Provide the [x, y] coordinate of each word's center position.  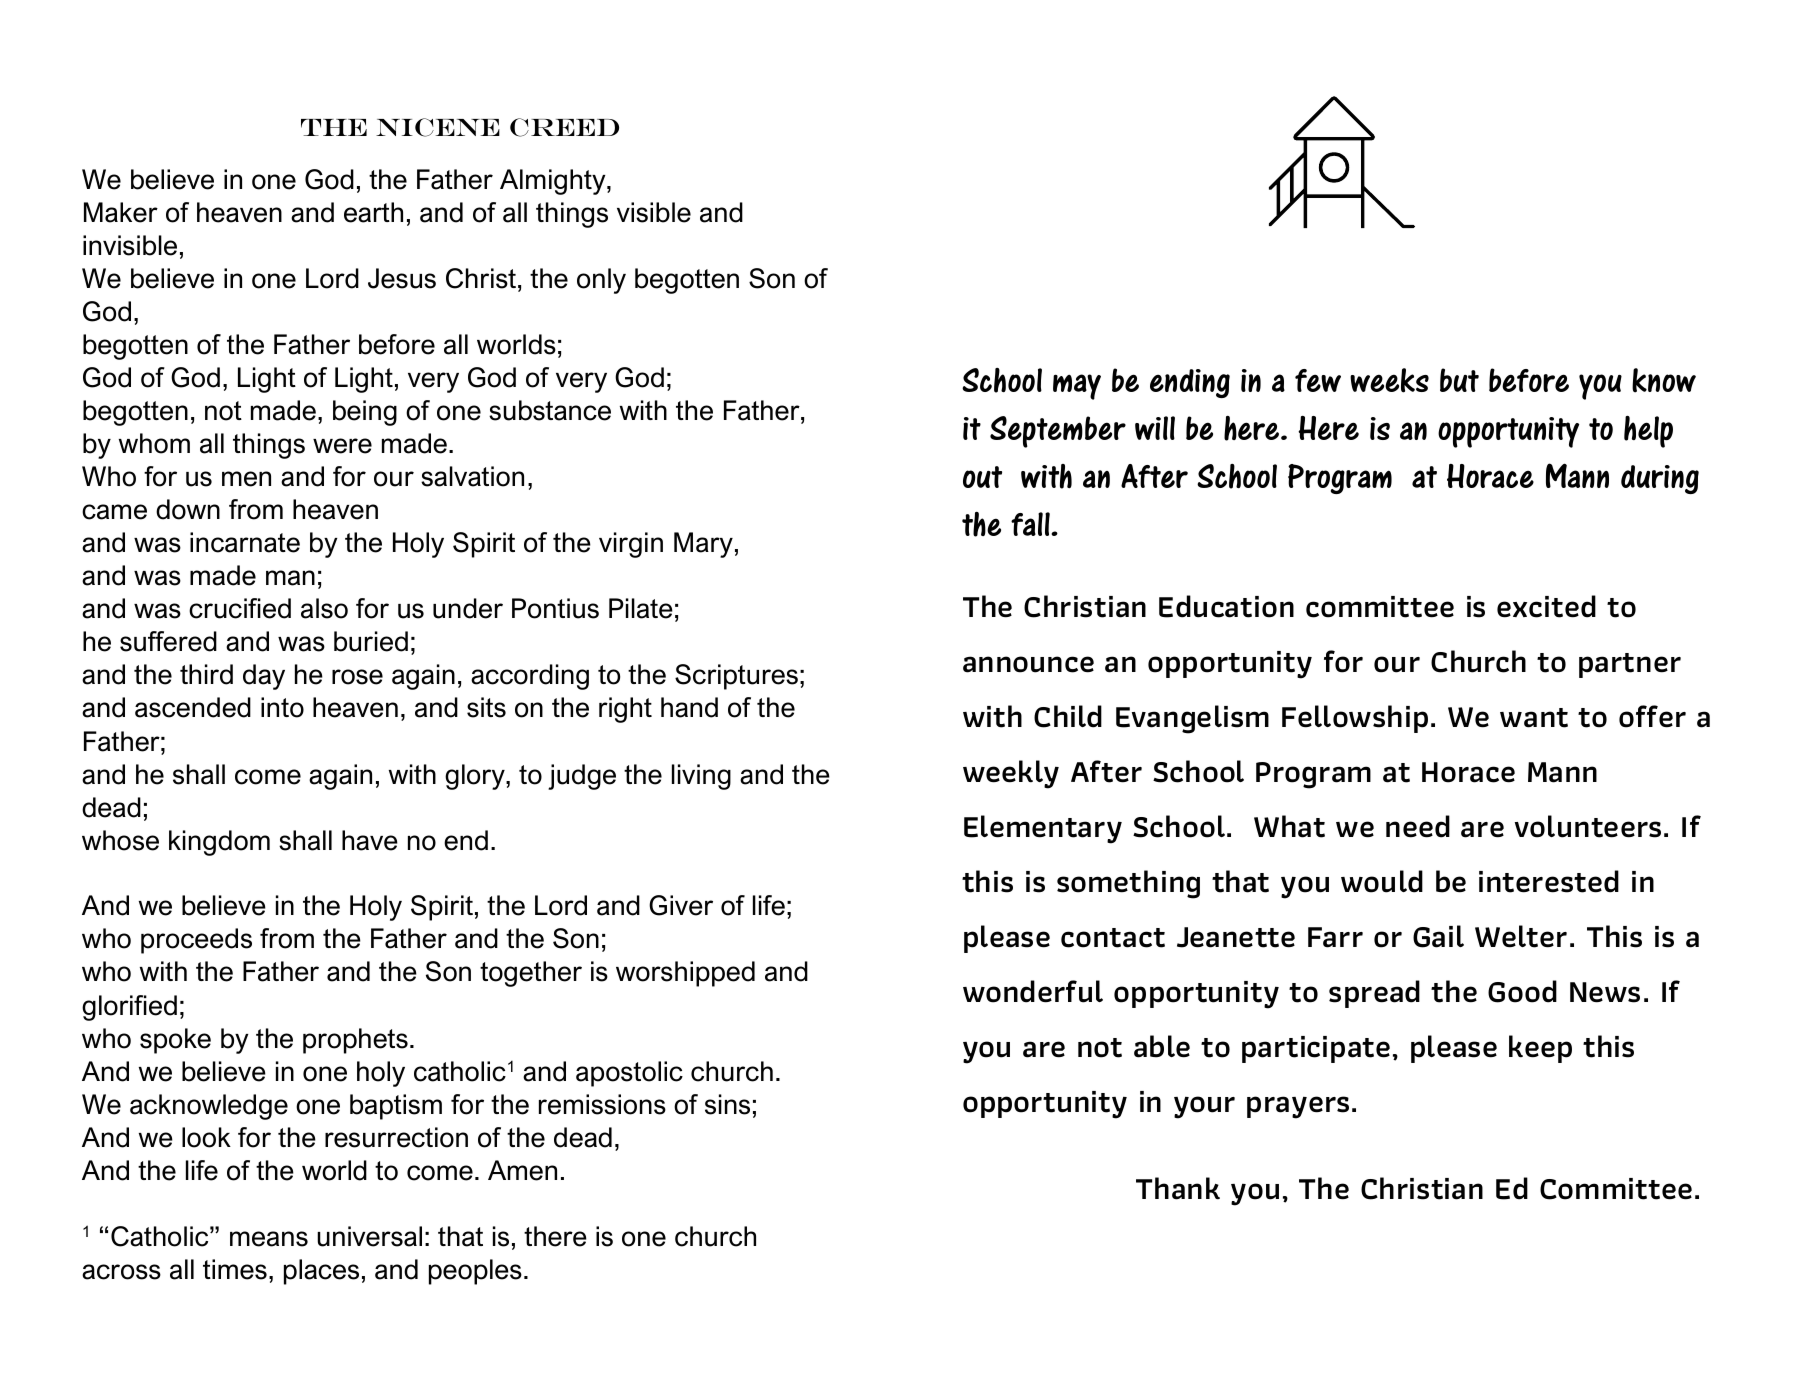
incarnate [245, 542]
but [1459, 380]
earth [373, 212]
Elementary [1043, 829]
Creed [564, 127]
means [269, 1239]
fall [1031, 524]
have [370, 840]
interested [1549, 881]
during [1660, 479]
